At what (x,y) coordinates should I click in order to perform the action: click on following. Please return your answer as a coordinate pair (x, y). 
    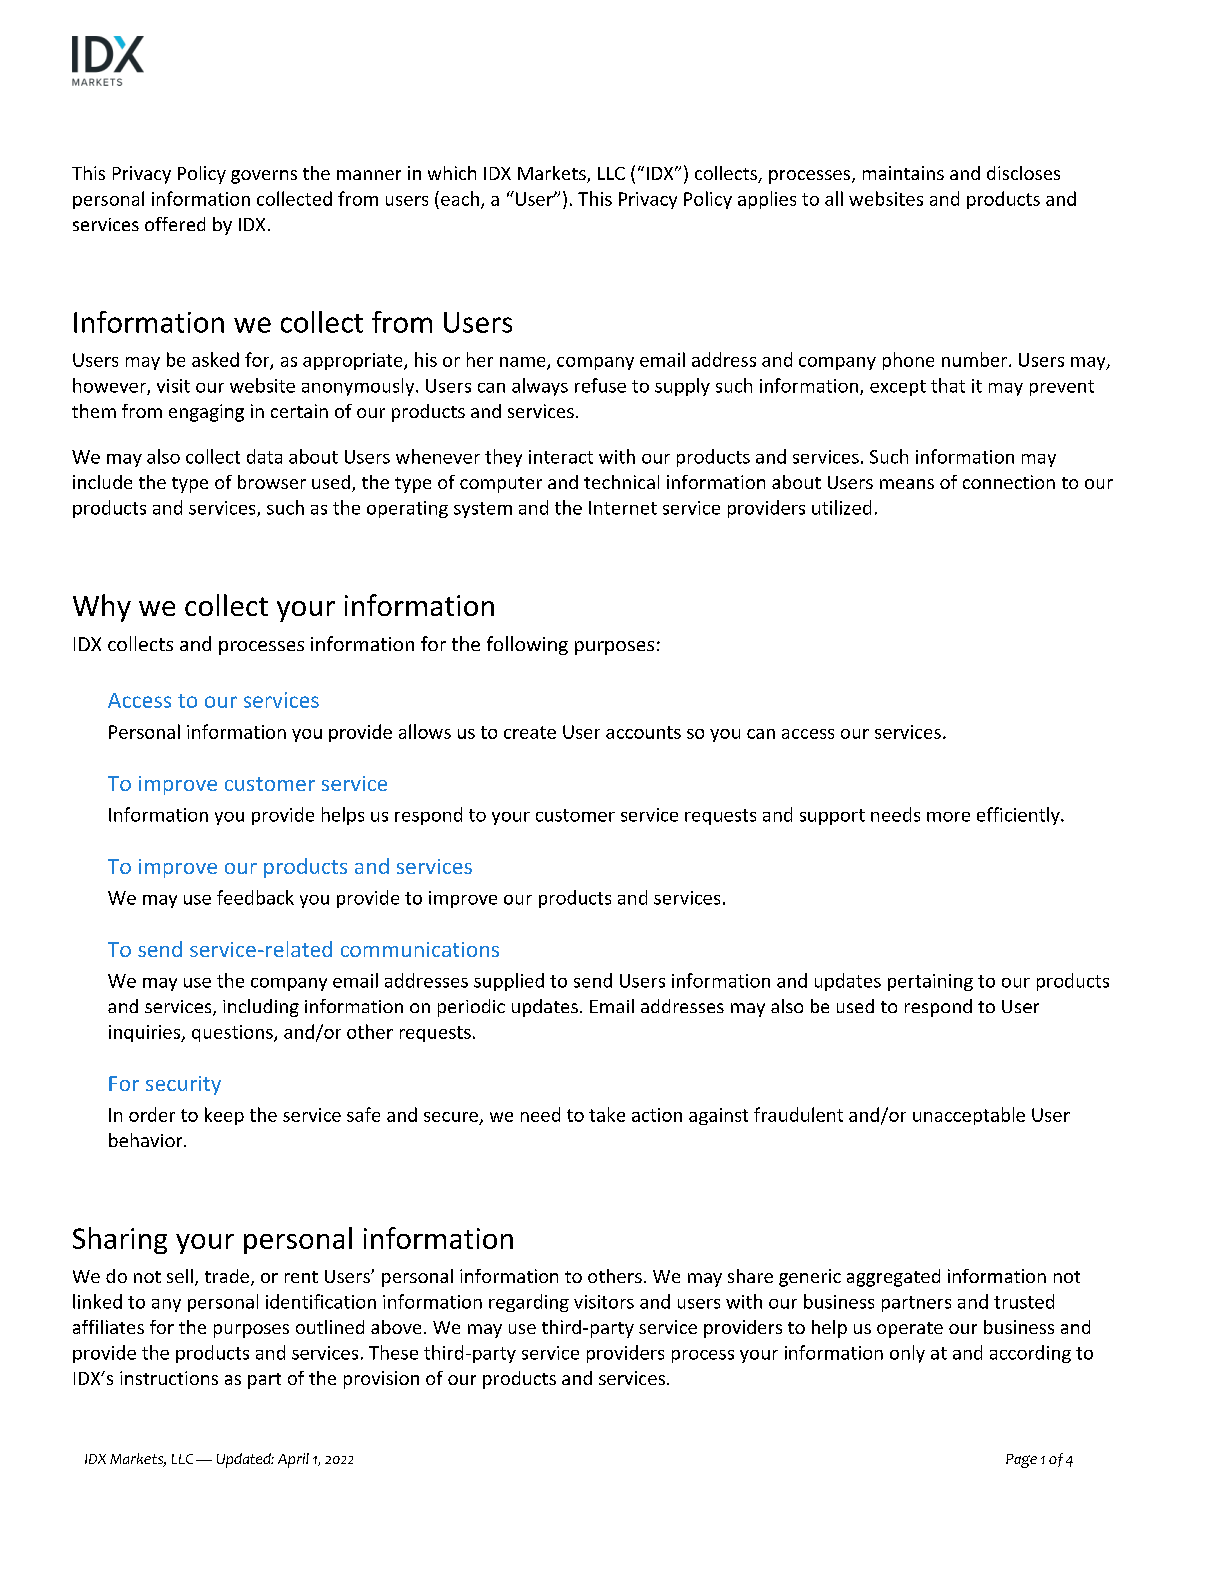
    Looking at the image, I should click on (527, 645).
